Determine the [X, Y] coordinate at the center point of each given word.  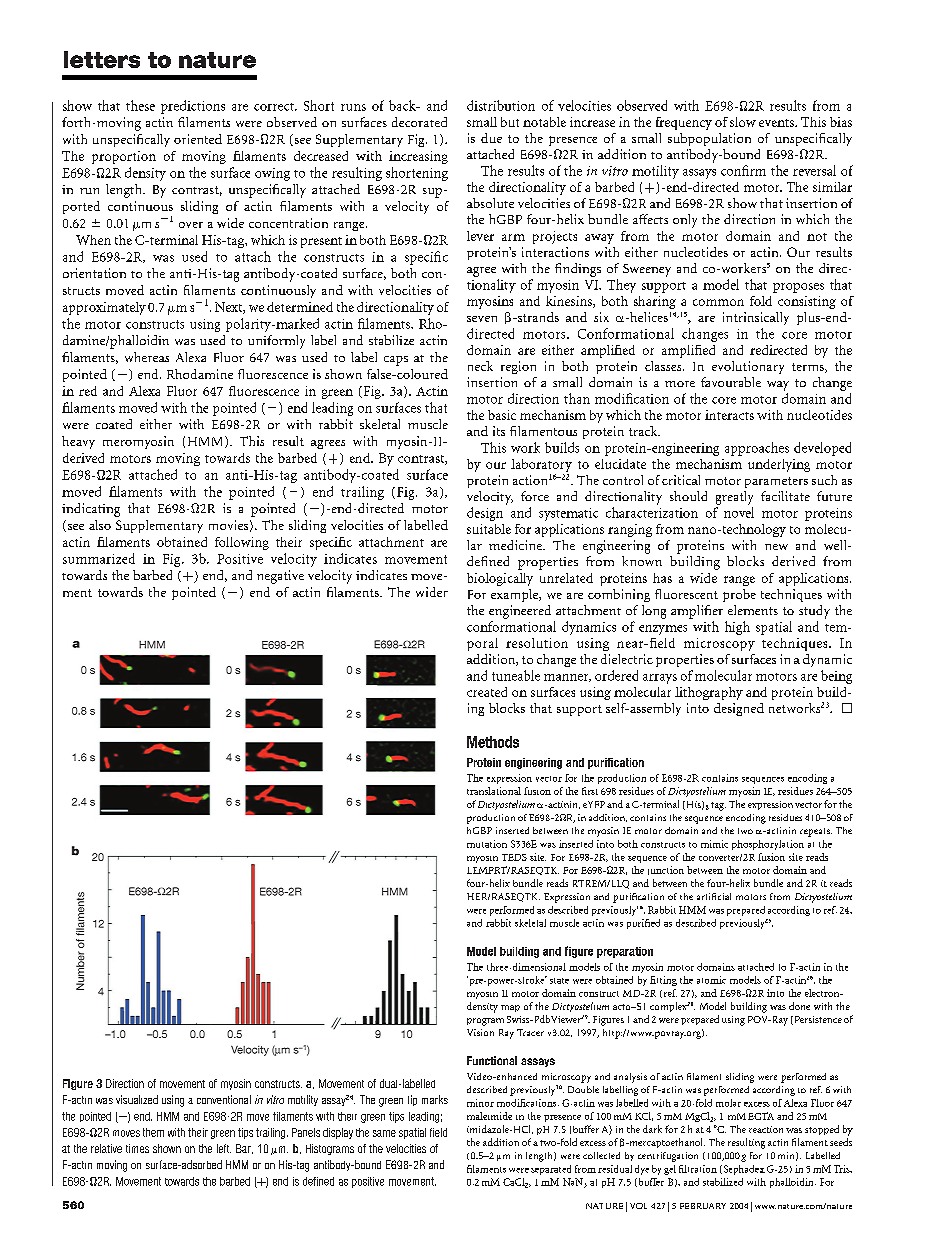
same [384, 1133]
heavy [78, 442]
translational [494, 791]
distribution [501, 105]
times [137, 1148]
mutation [487, 844]
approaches [757, 449]
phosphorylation [768, 845]
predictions [193, 107]
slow [743, 122]
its [499, 431]
